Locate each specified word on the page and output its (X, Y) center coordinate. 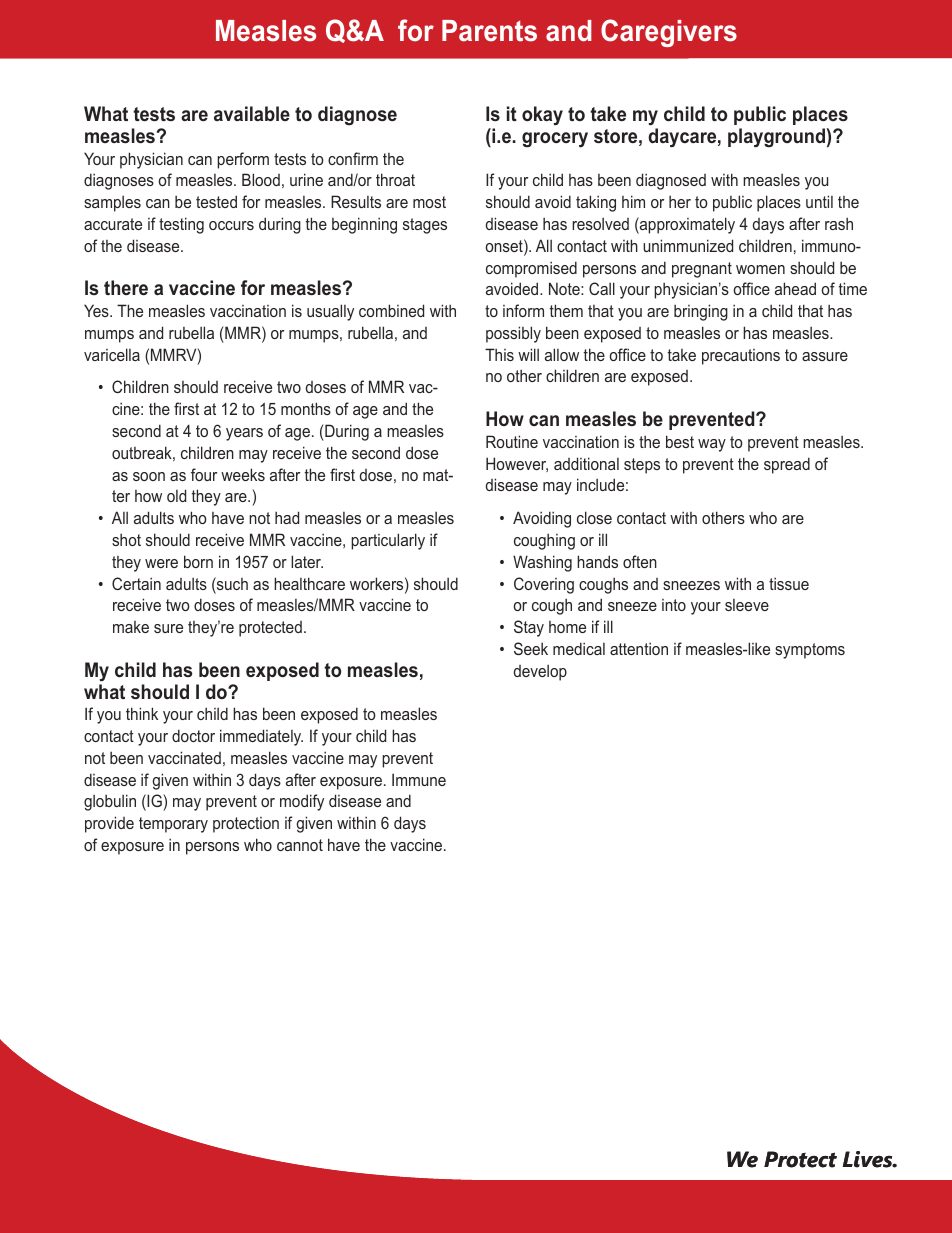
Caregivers (669, 33)
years (244, 434)
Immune (419, 779)
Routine (512, 441)
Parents (489, 31)
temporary (173, 825)
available (252, 113)
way (712, 445)
